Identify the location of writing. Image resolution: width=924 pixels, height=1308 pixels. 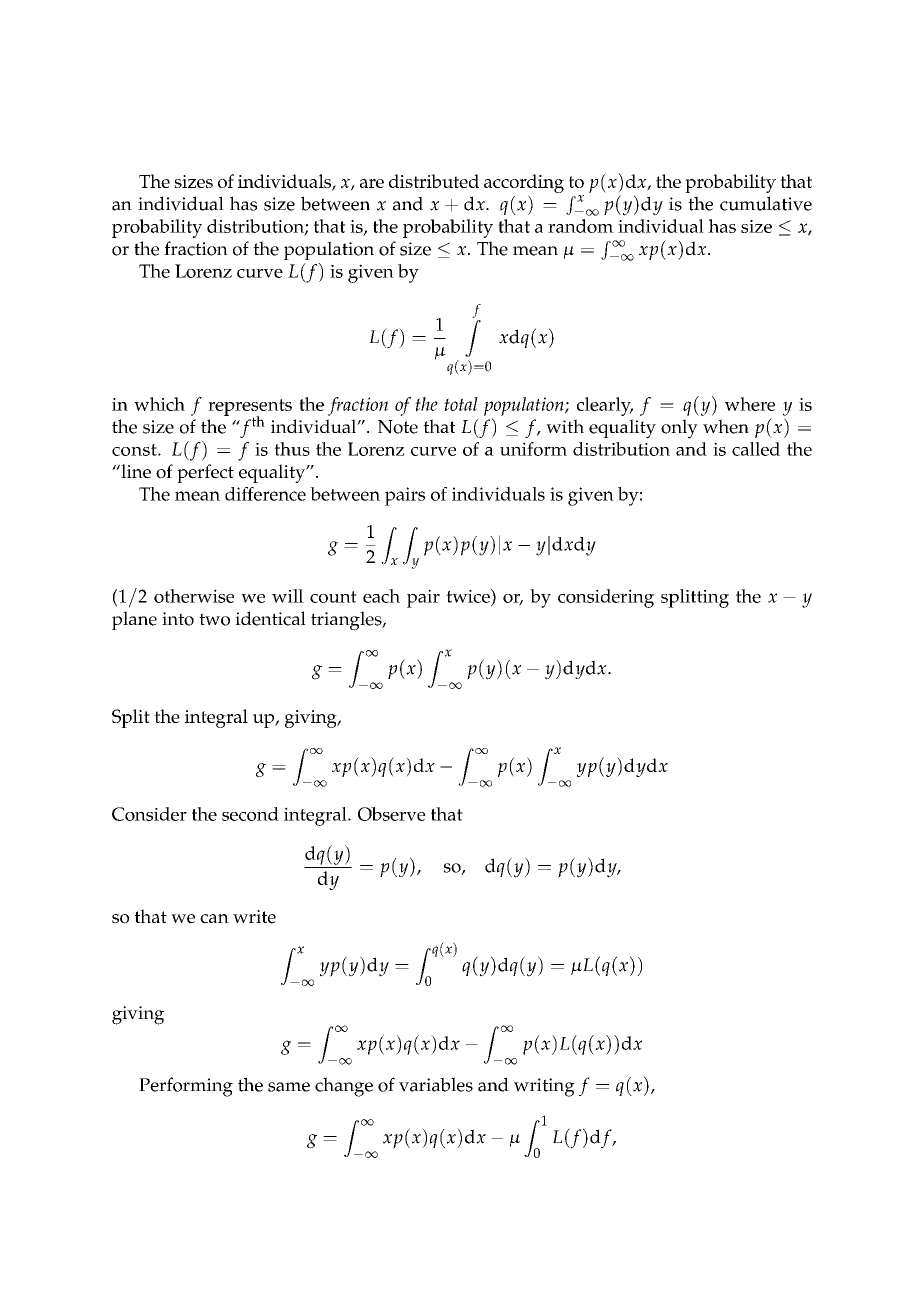
(544, 1087).
